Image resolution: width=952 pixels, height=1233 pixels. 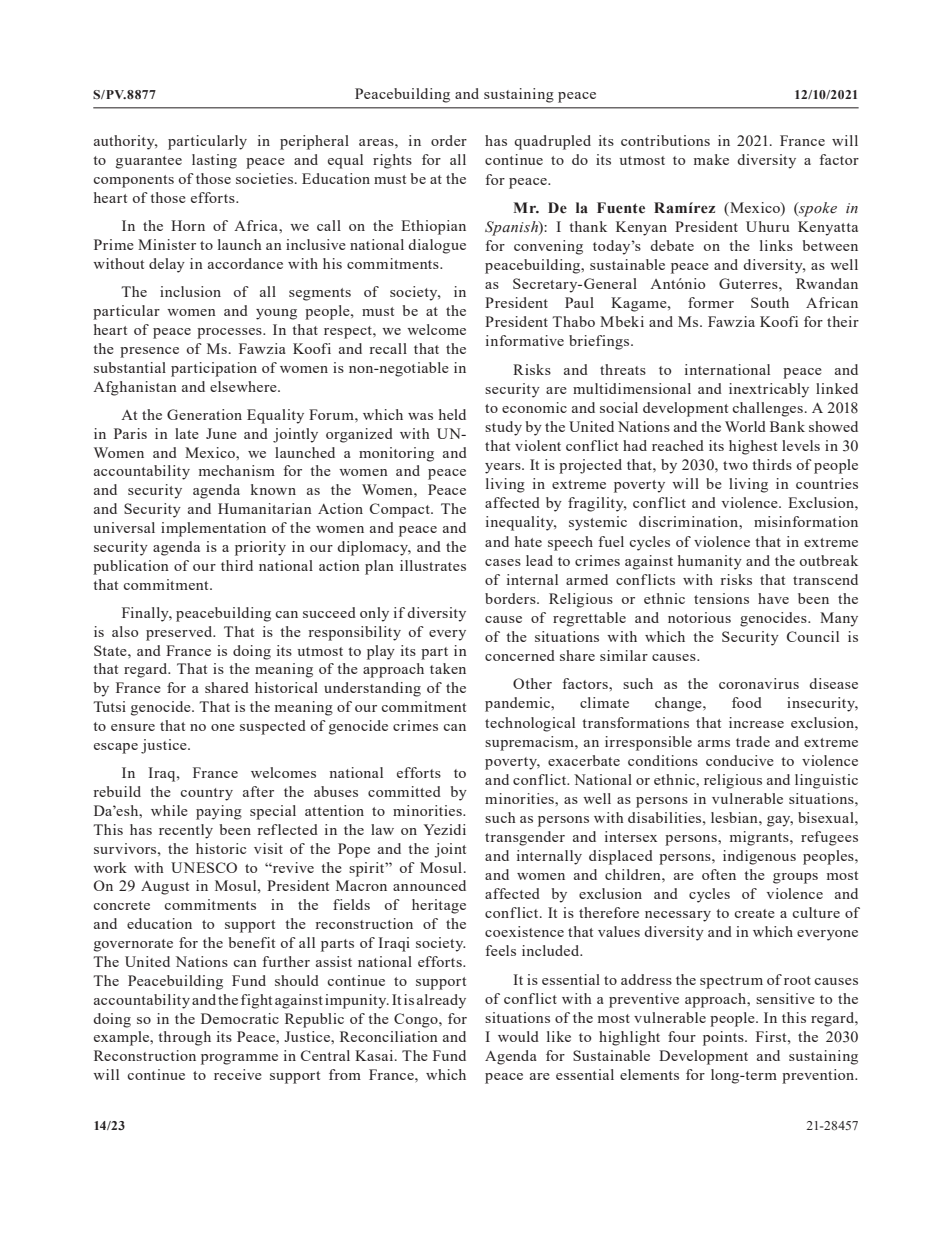 I want to click on points, so click(x=724, y=1038).
